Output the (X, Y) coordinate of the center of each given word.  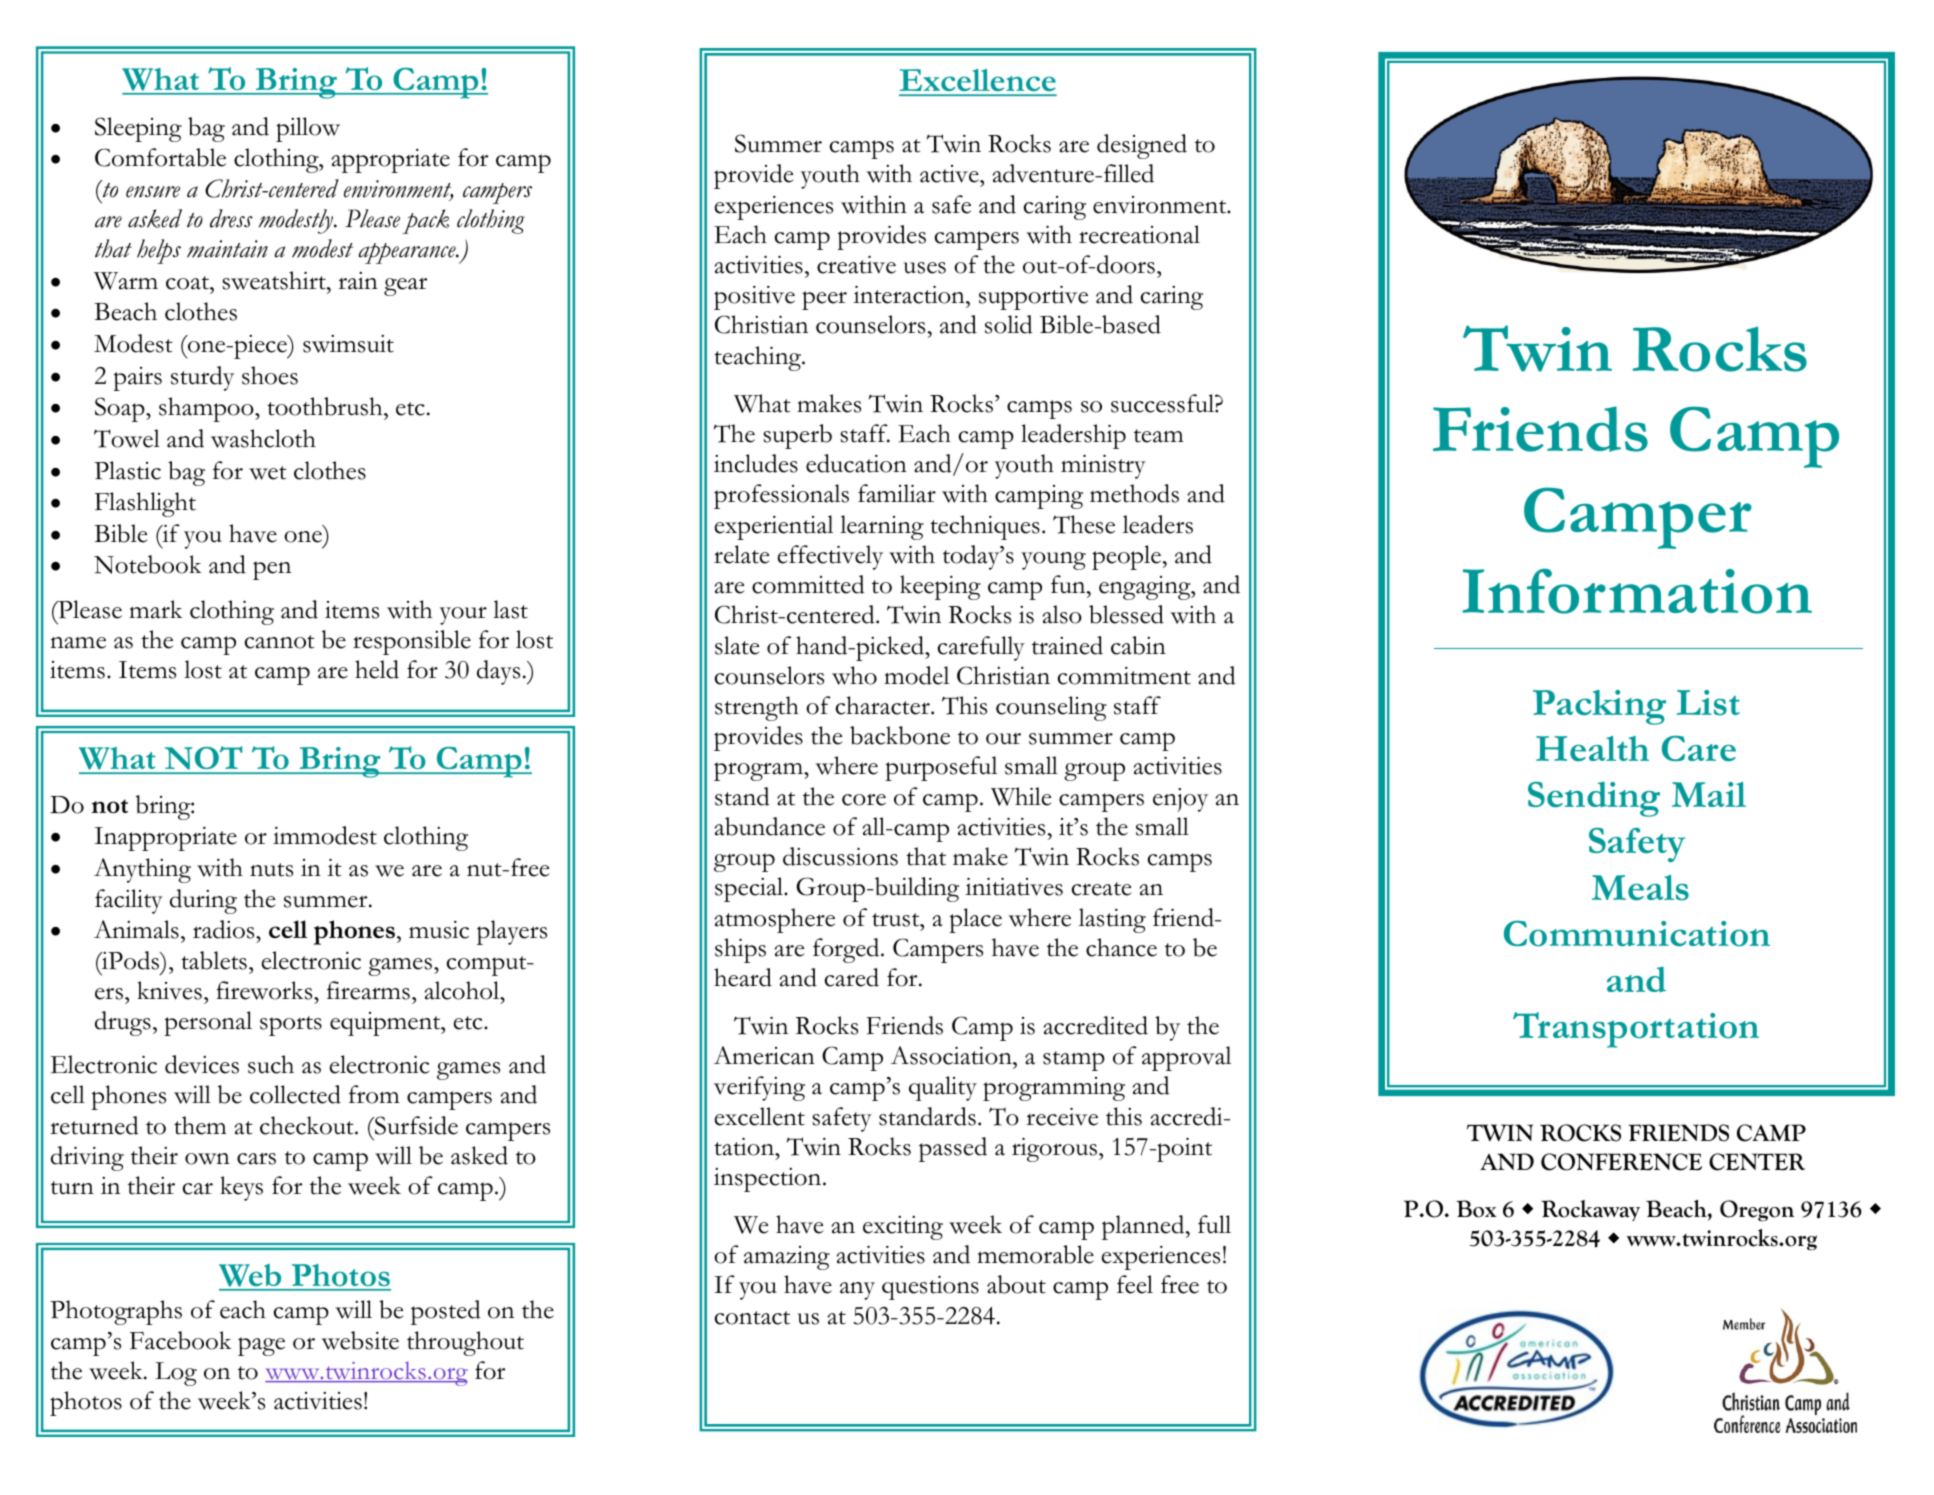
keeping (940, 587)
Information (1637, 591)
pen (272, 570)
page (261, 1346)
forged (847, 950)
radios (225, 929)
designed (1142, 146)
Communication (1637, 933)
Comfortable (160, 157)
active (950, 174)
